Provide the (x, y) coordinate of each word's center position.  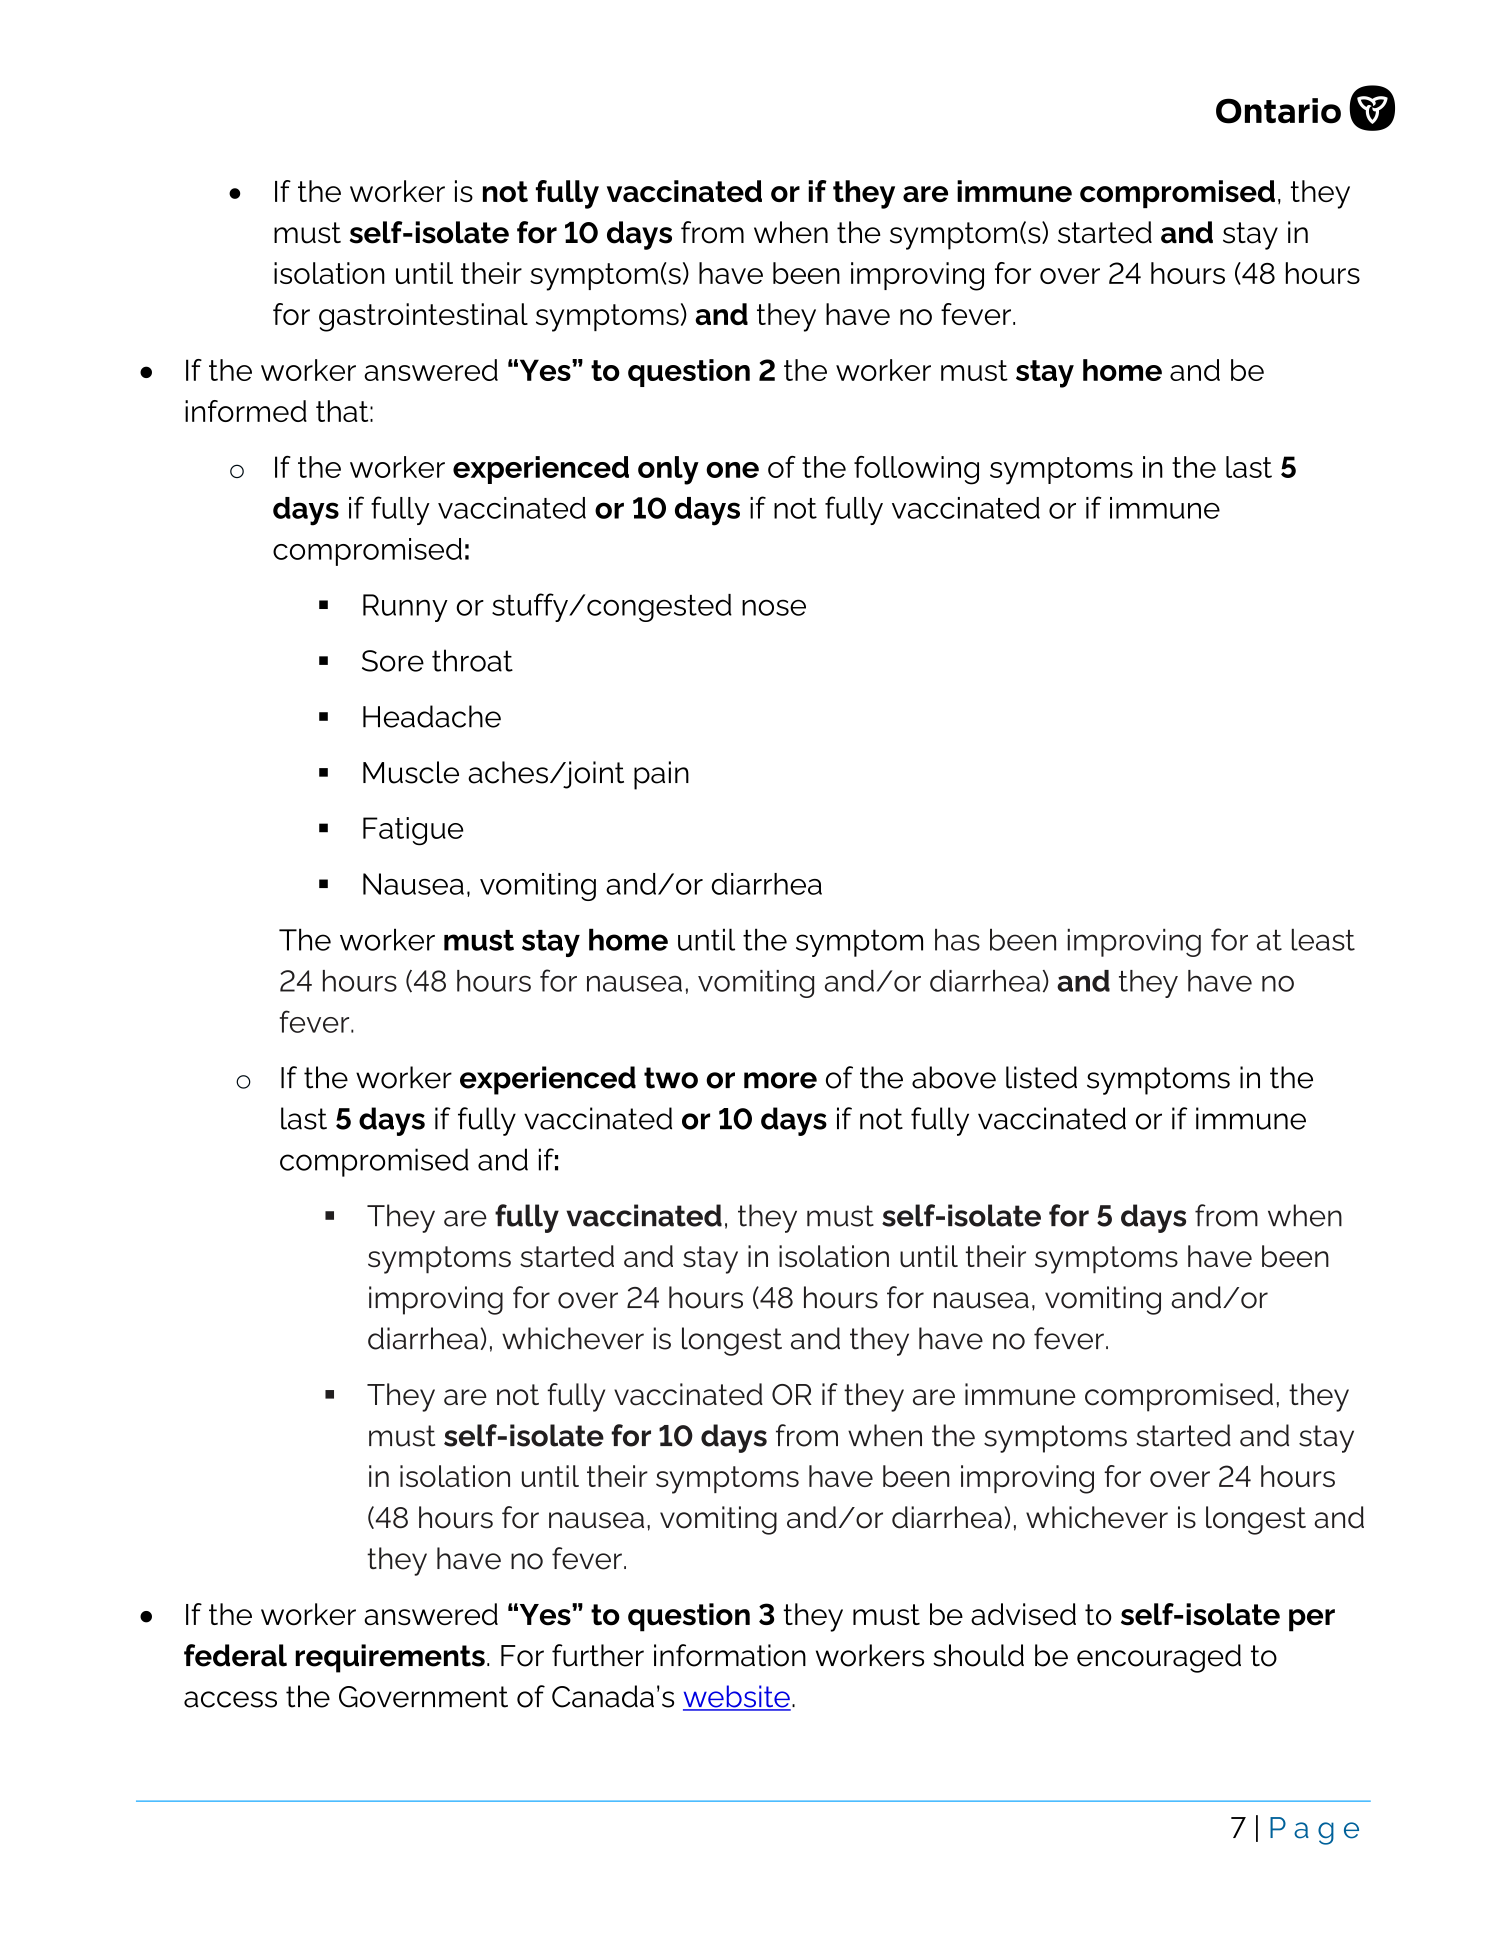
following (916, 470)
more (780, 1080)
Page (1314, 1831)
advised (1023, 1614)
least (1323, 940)
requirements (390, 1658)
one (732, 470)
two (671, 1078)
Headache (432, 716)
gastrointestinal (423, 317)
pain (661, 775)
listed (1041, 1077)
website (737, 1697)
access (230, 1699)
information (730, 1655)
